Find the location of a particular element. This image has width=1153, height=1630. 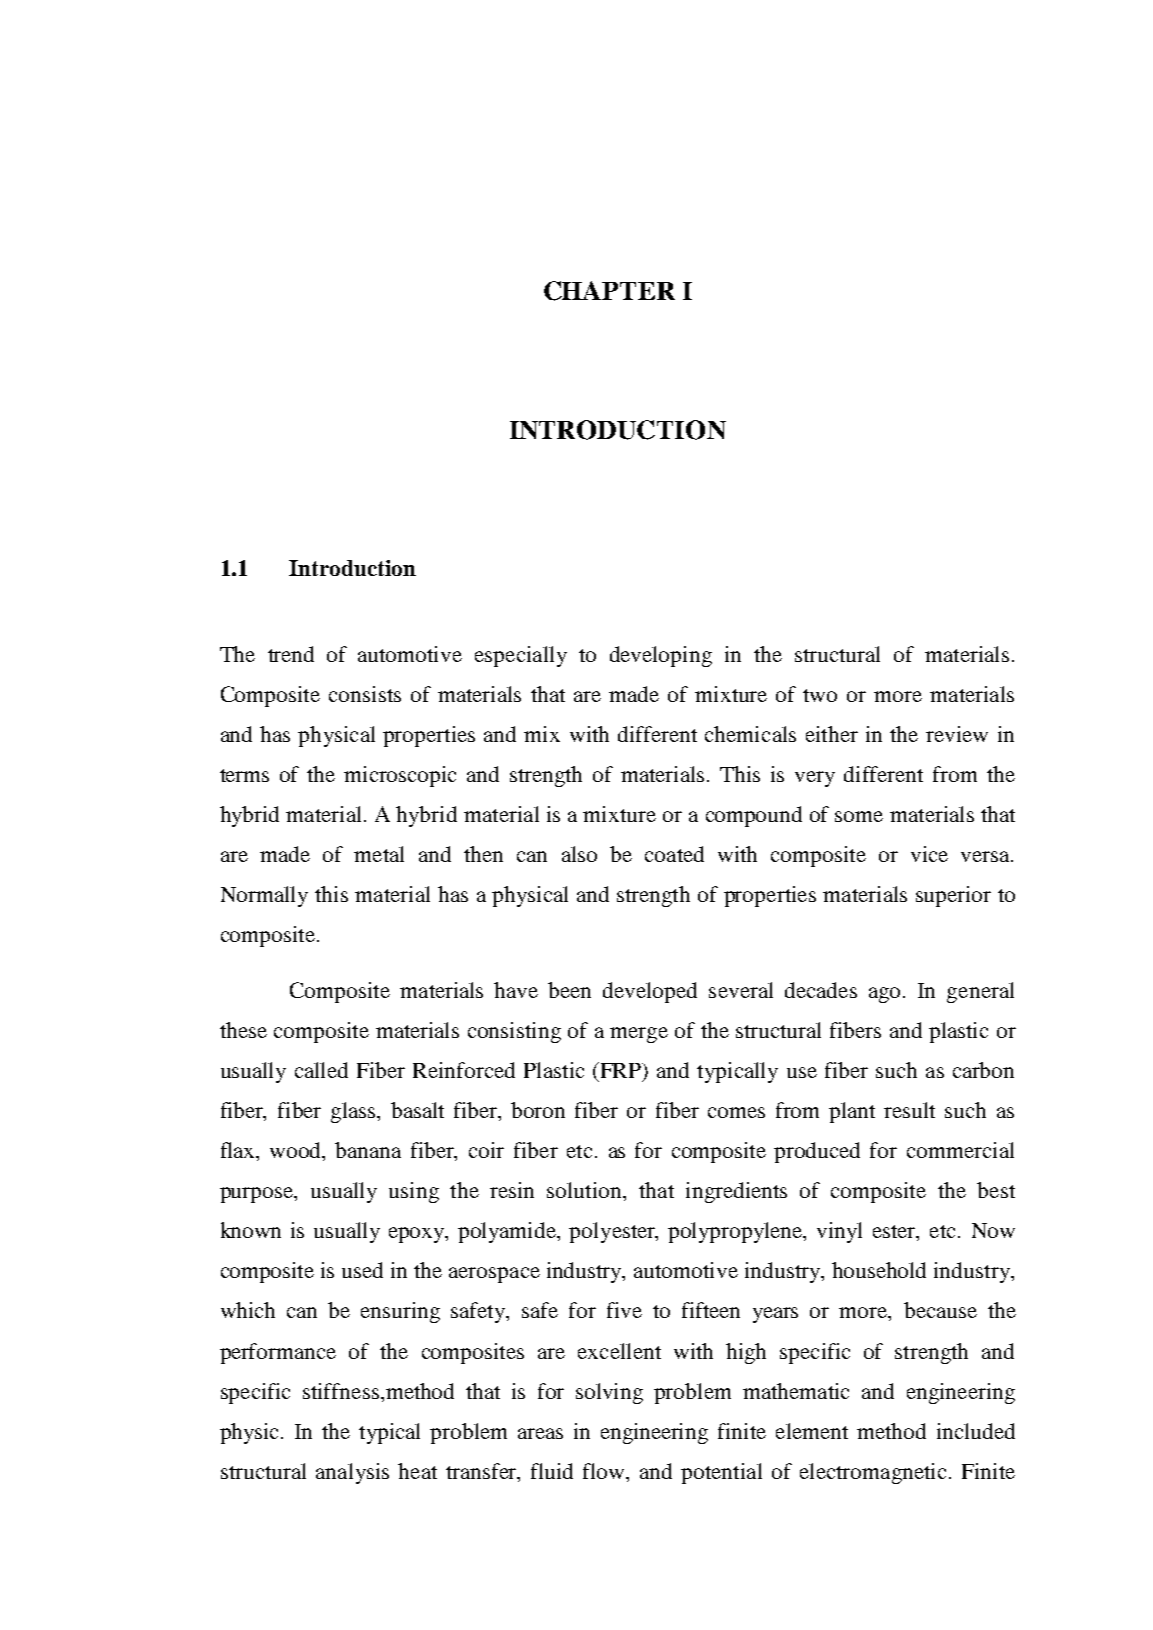

ago is located at coordinates (884, 995).
